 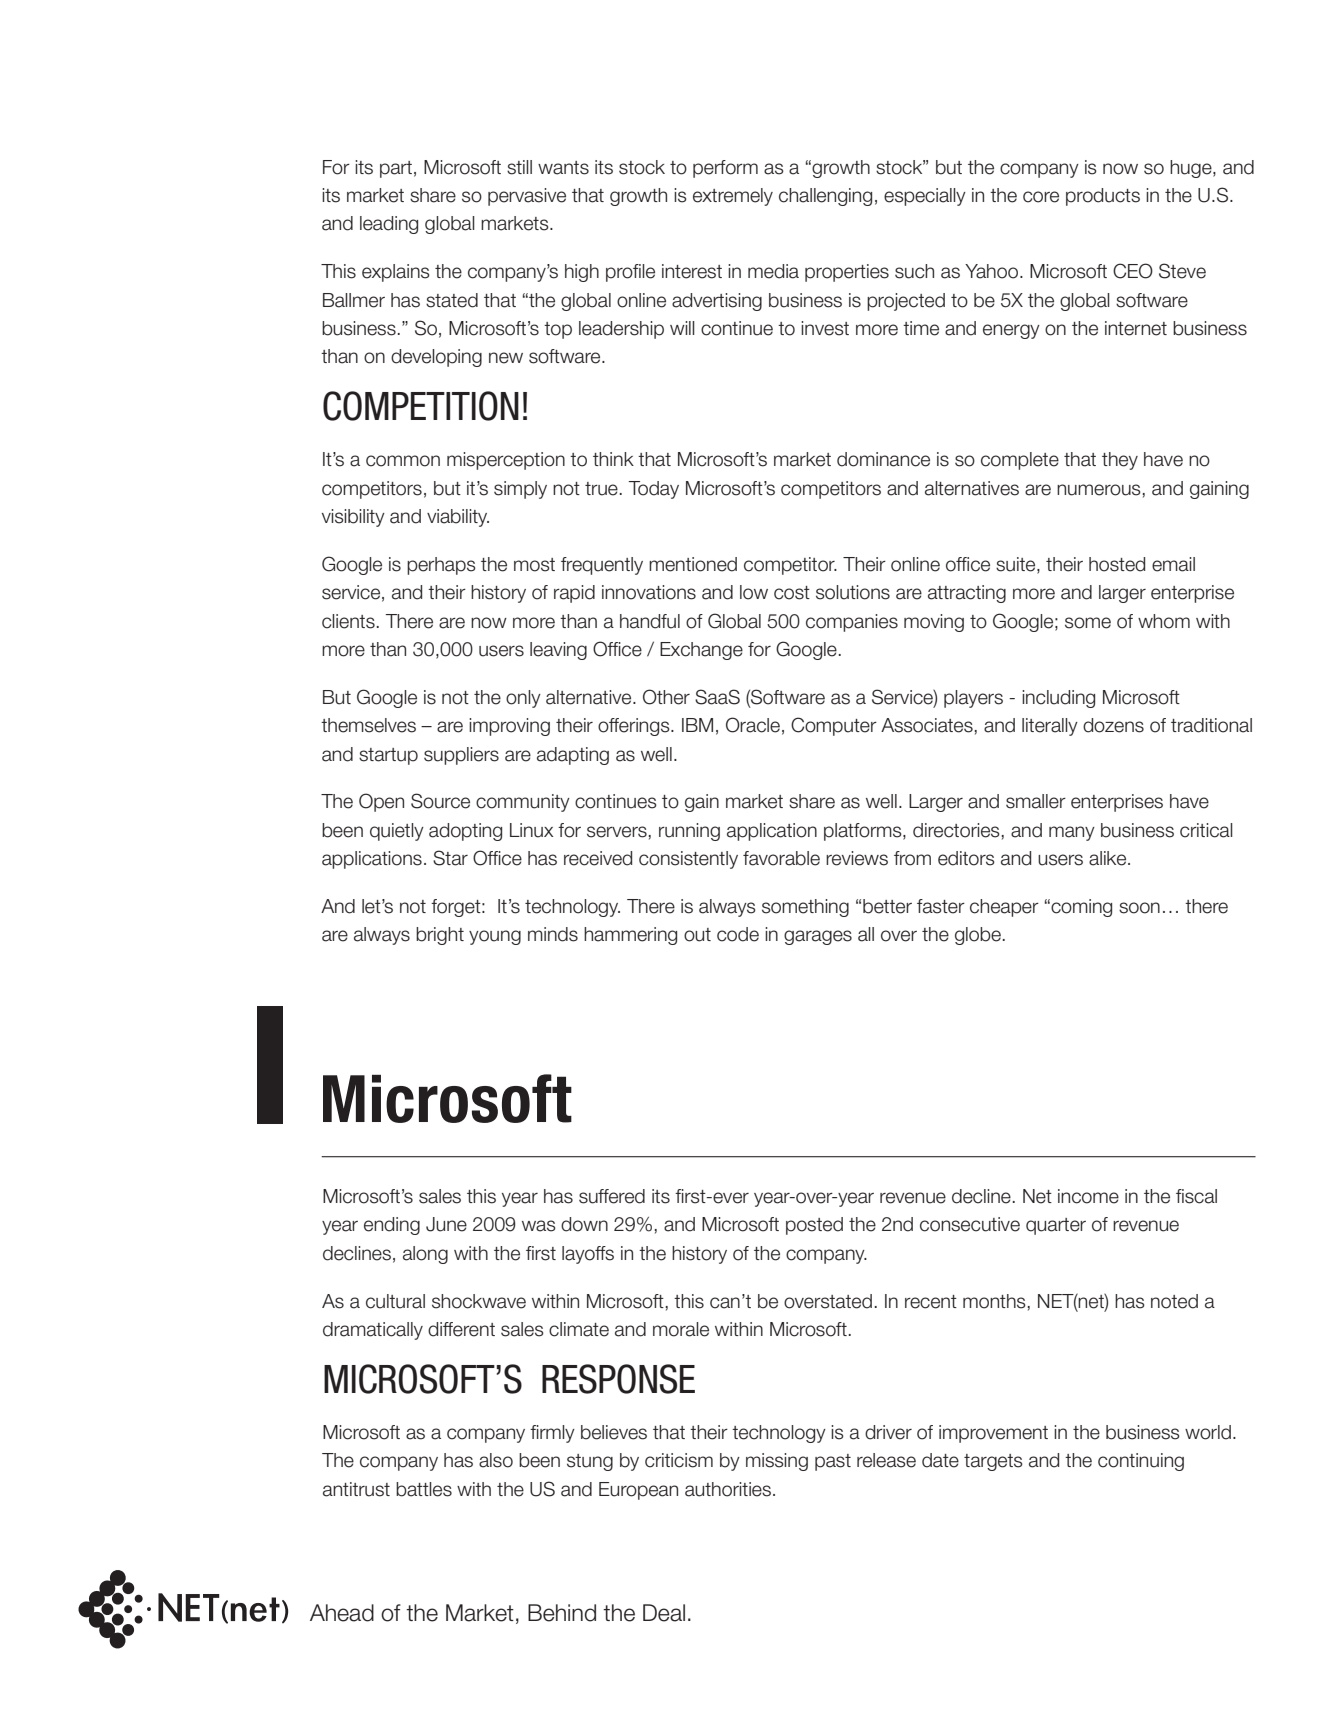 What do you see at coordinates (1058, 699) in the image?
I see `including` at bounding box center [1058, 699].
